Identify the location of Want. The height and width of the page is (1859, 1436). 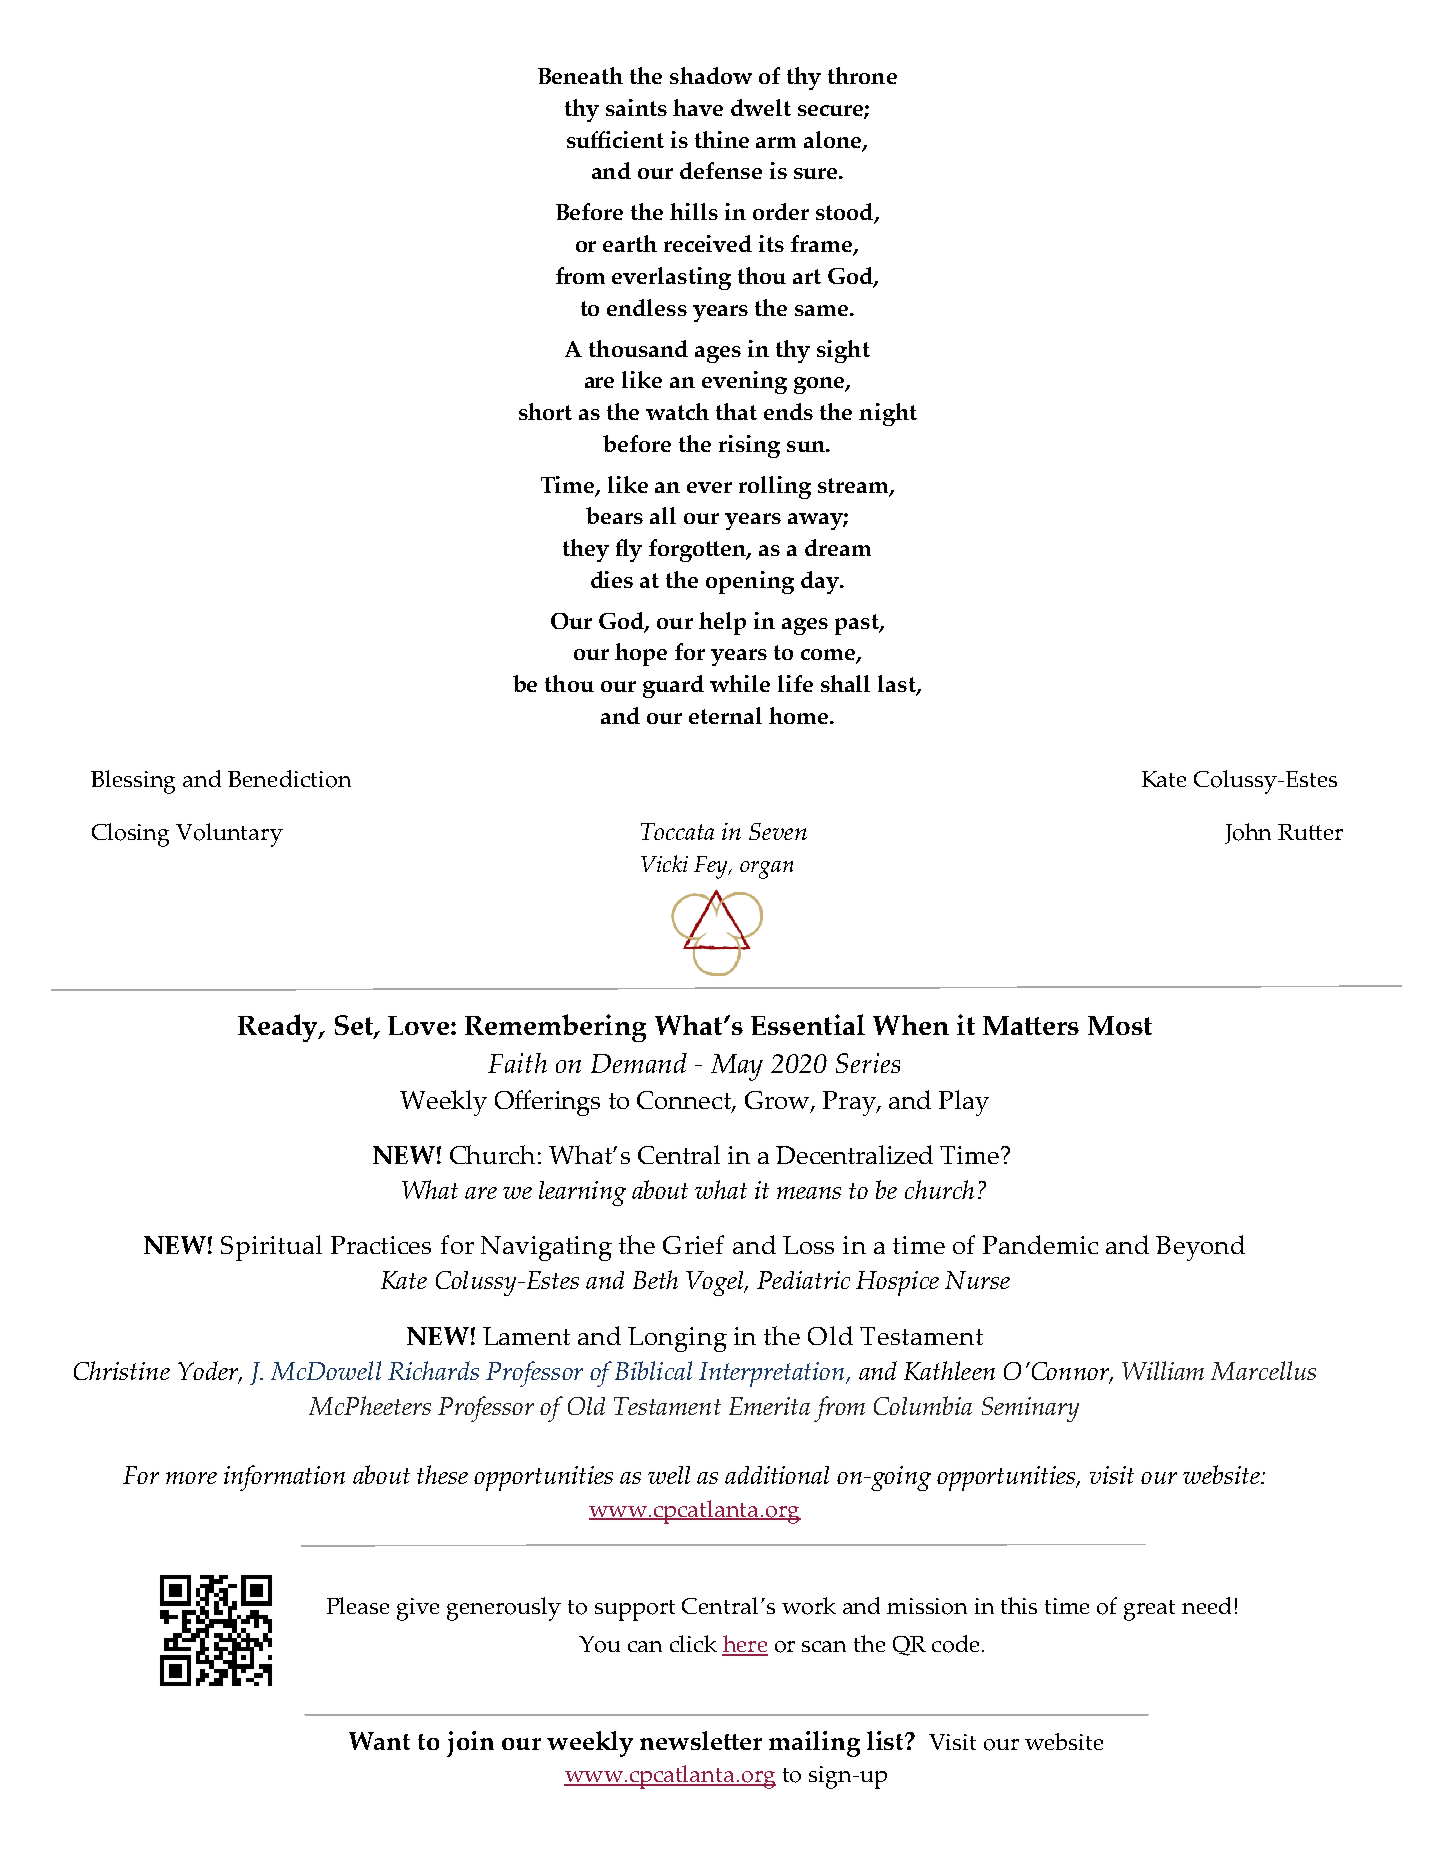
(379, 1741).
